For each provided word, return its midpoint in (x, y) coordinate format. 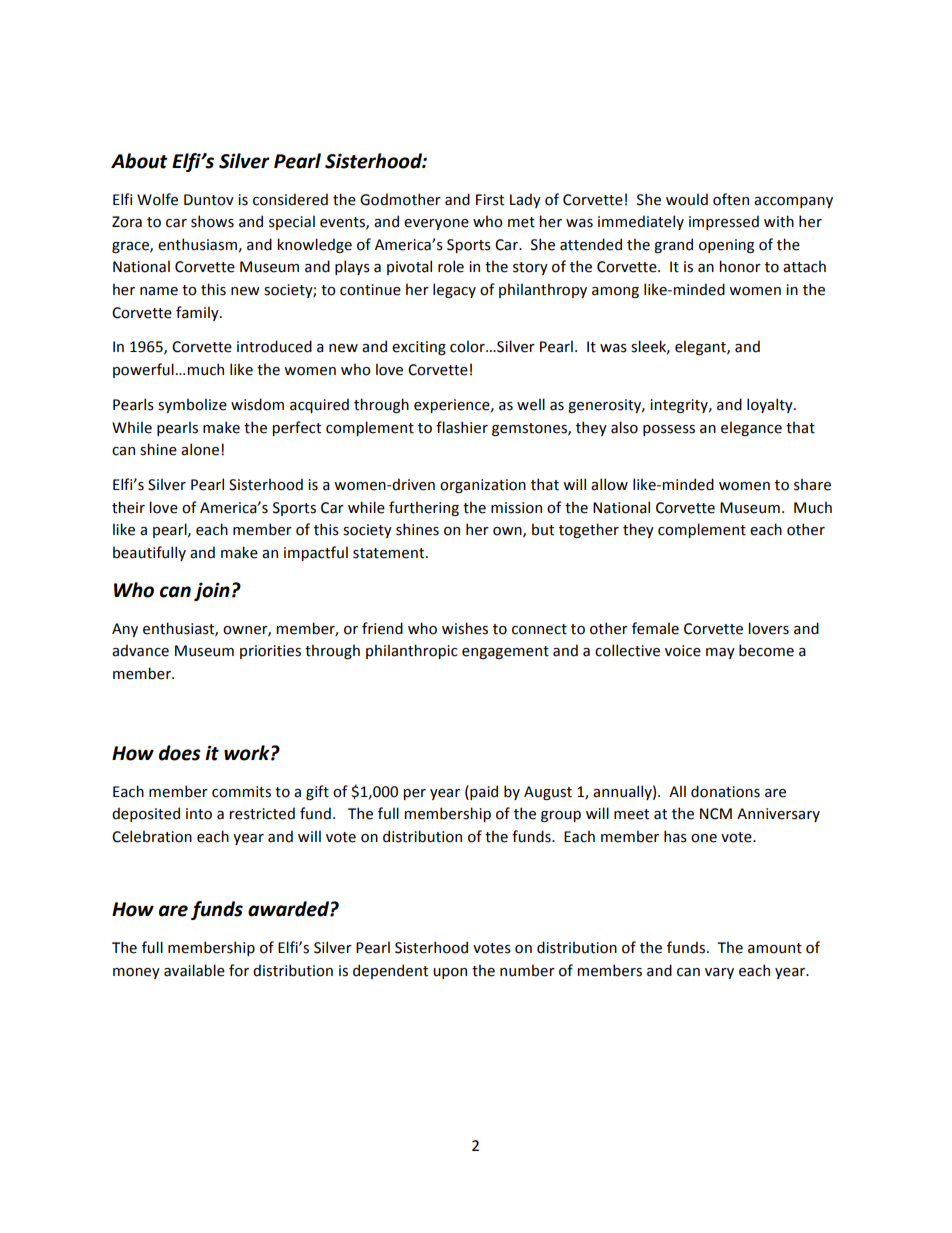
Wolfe (157, 199)
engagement (505, 652)
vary (719, 973)
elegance (751, 428)
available (194, 970)
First (490, 200)
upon (450, 973)
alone (200, 449)
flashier (462, 427)
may (720, 653)
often (731, 199)
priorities (270, 652)
